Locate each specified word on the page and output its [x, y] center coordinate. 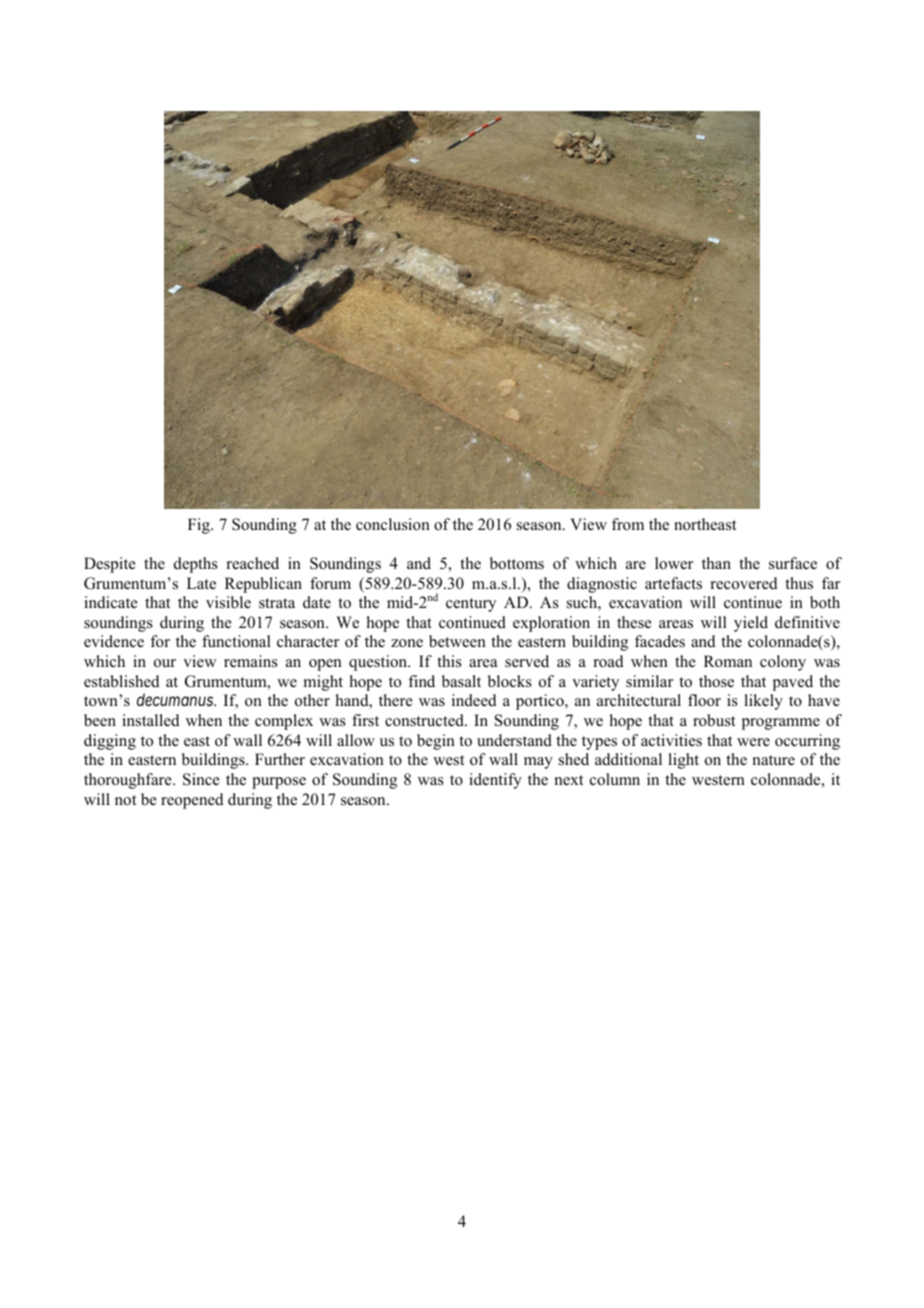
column [615, 779]
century [471, 605]
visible [228, 602]
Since [201, 779]
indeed [474, 700]
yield [751, 624]
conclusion [393, 524]
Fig [200, 526]
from [628, 524]
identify [495, 781]
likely [763, 702]
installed [151, 720]
